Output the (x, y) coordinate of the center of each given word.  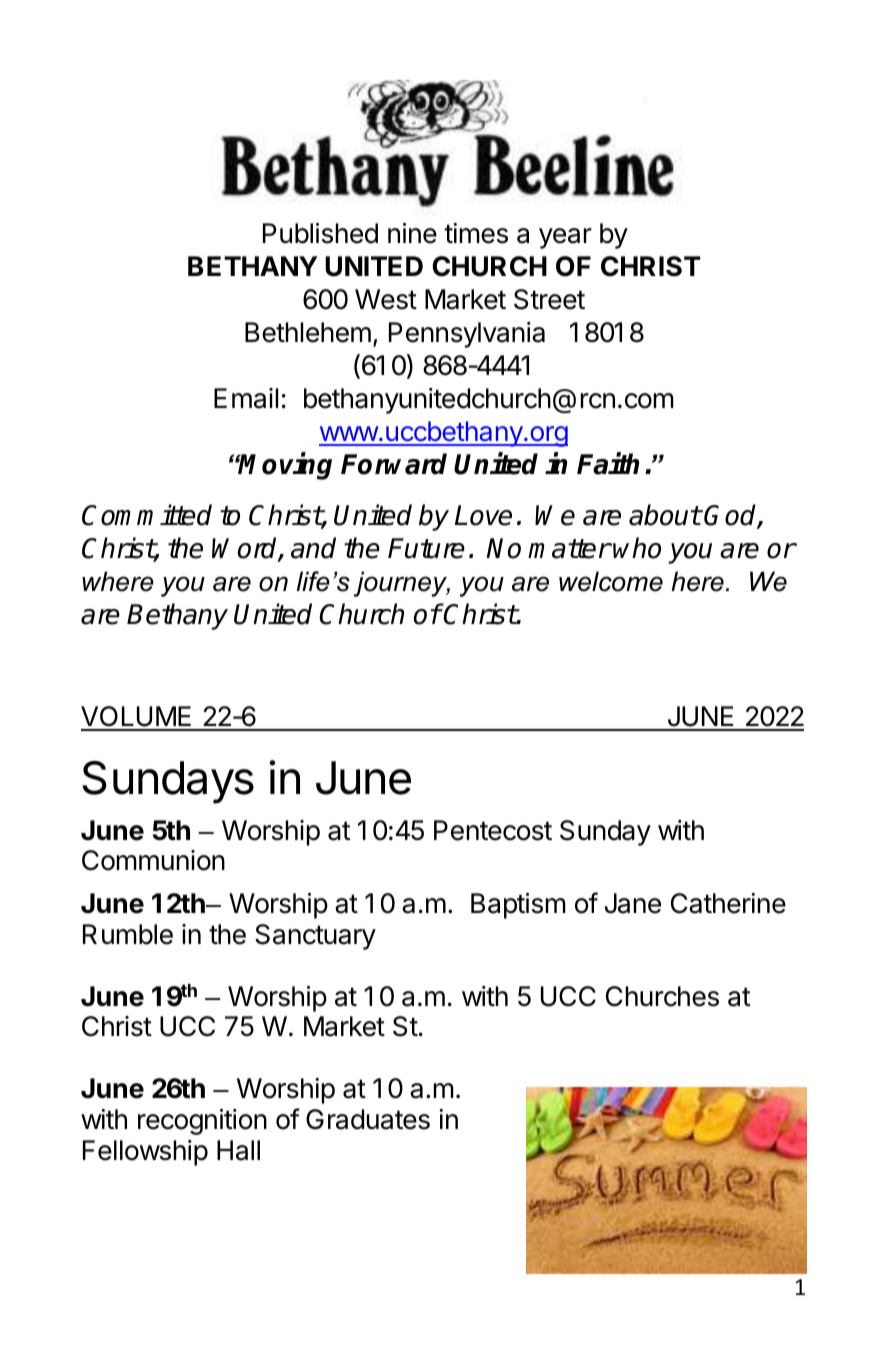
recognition (202, 1122)
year (565, 238)
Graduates (368, 1119)
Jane (633, 903)
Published (320, 233)
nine (412, 233)
